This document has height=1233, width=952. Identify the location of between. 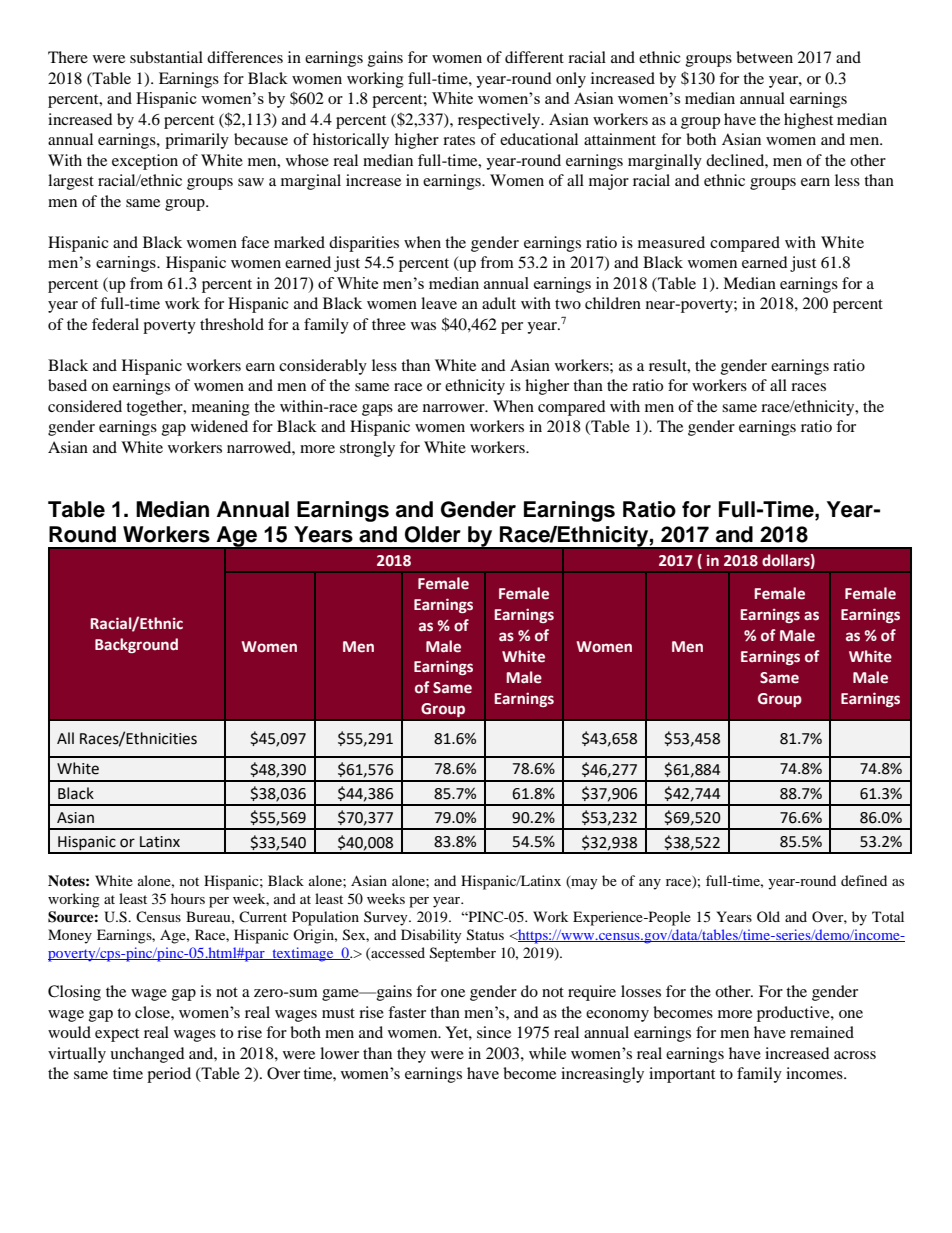
(764, 57).
